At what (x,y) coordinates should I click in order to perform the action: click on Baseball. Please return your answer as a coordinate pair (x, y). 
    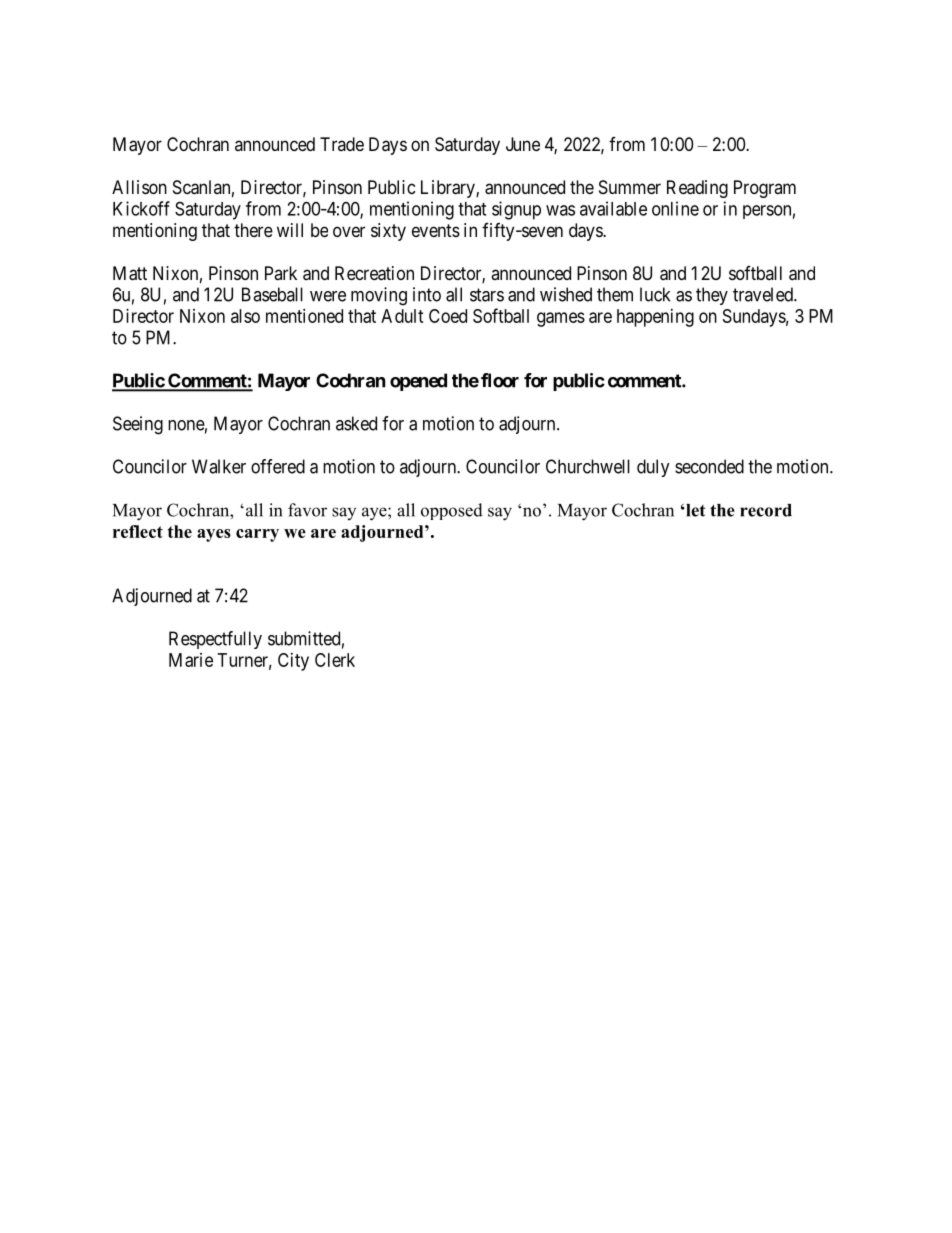
    Looking at the image, I should click on (272, 294).
